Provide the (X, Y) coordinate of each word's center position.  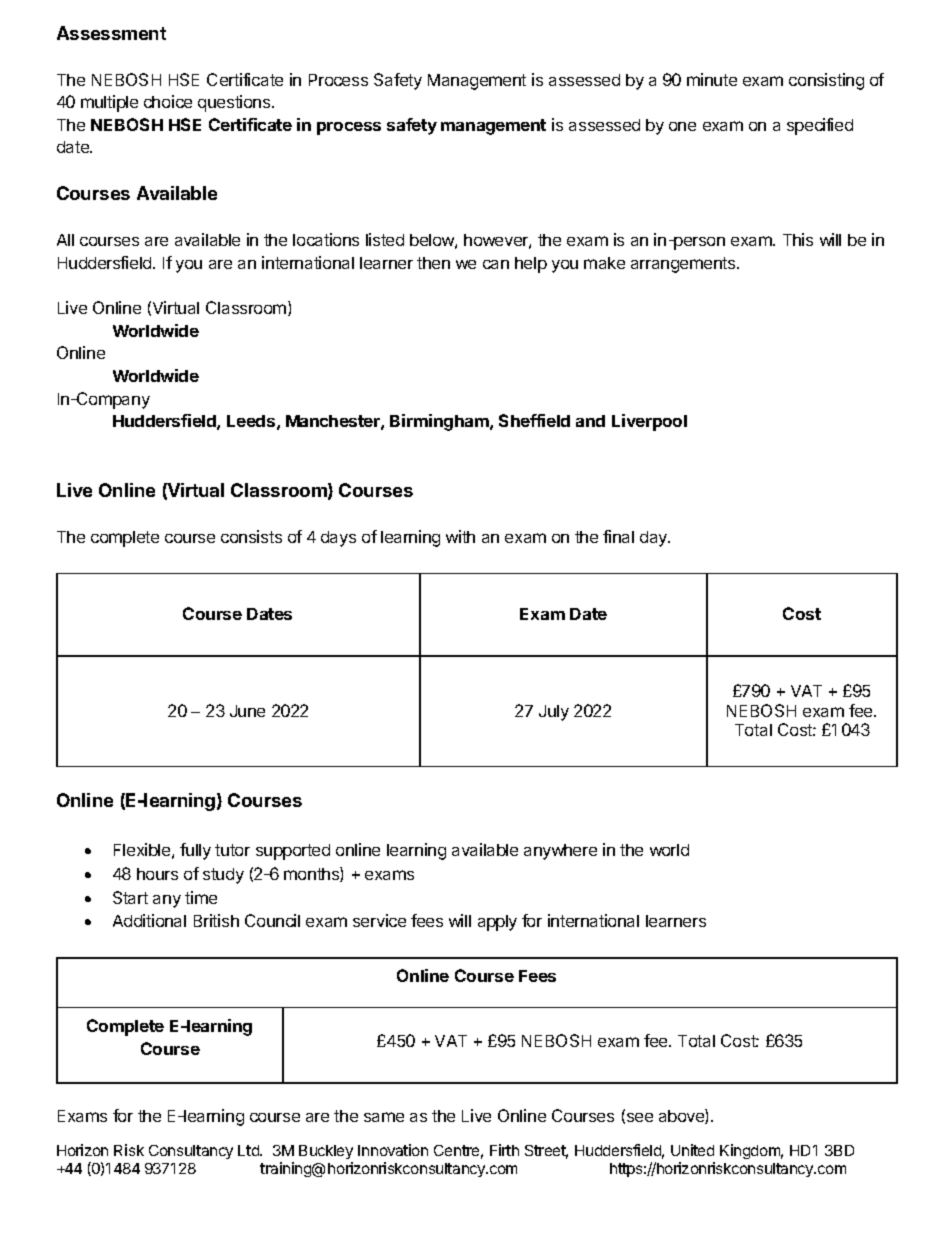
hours (157, 874)
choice (168, 101)
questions (235, 103)
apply (497, 923)
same (384, 1117)
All (65, 240)
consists (251, 536)
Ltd (249, 1150)
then (433, 263)
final (618, 536)
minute (712, 79)
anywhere (560, 852)
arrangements (684, 265)
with (460, 536)
